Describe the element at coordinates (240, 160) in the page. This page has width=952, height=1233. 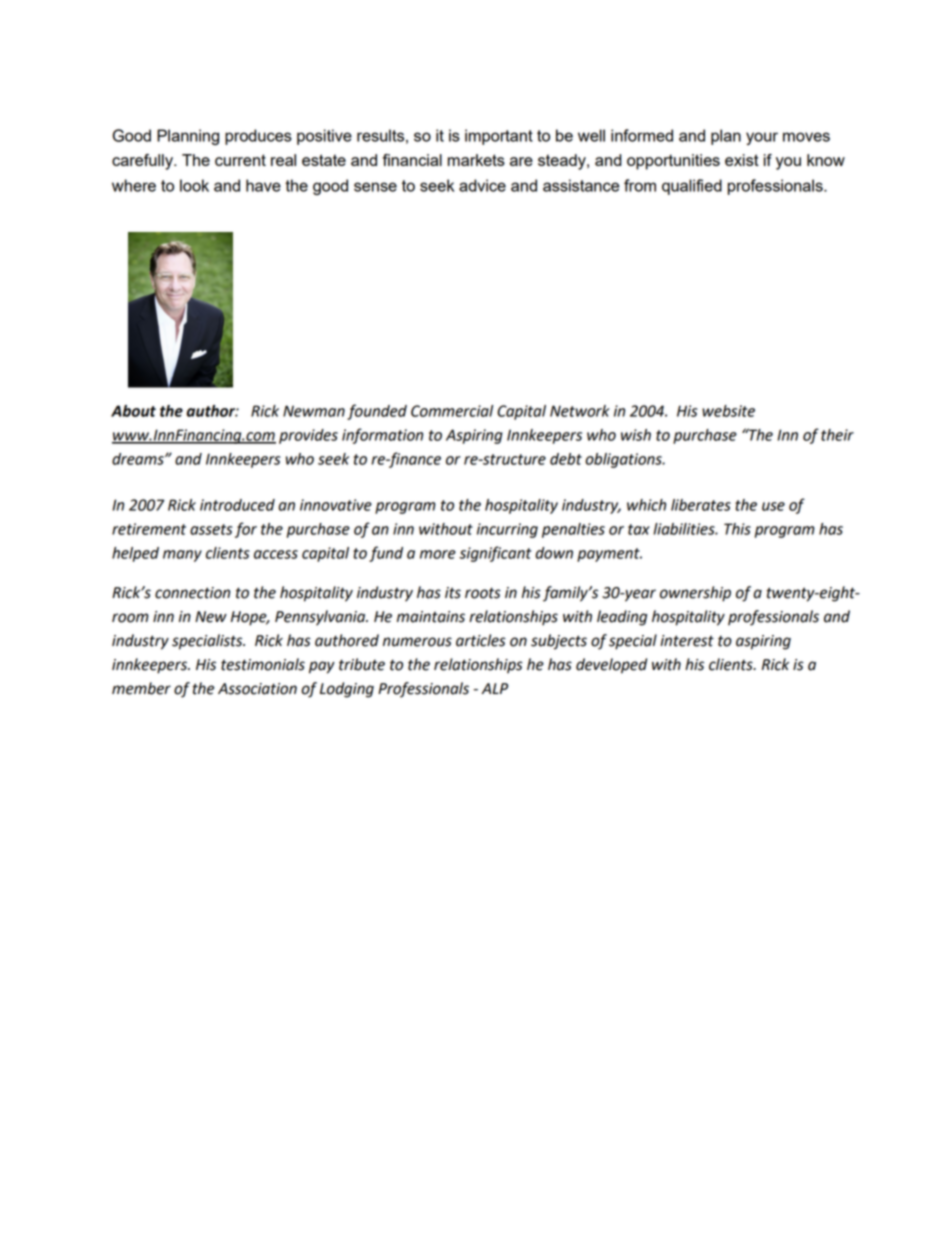
I see `current` at that location.
